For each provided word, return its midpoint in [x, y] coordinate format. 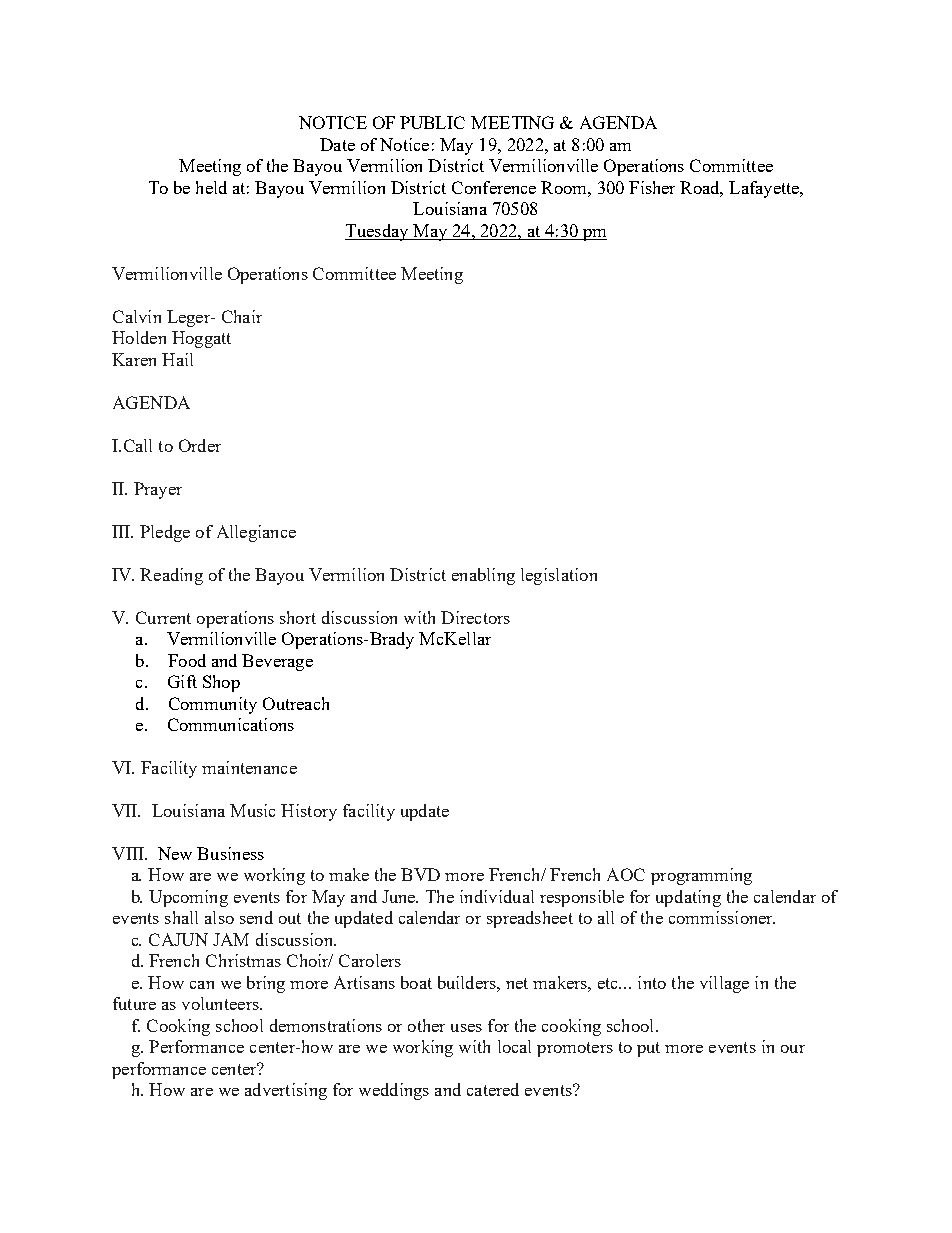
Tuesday [378, 232]
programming [701, 876]
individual [497, 896]
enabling [483, 576]
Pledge [165, 533]
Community [213, 705]
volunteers [221, 1003]
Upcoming [188, 898]
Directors [475, 617]
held [211, 187]
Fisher [652, 187]
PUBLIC [432, 122]
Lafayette [765, 189]
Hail [177, 359]
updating [688, 898]
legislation [559, 576]
